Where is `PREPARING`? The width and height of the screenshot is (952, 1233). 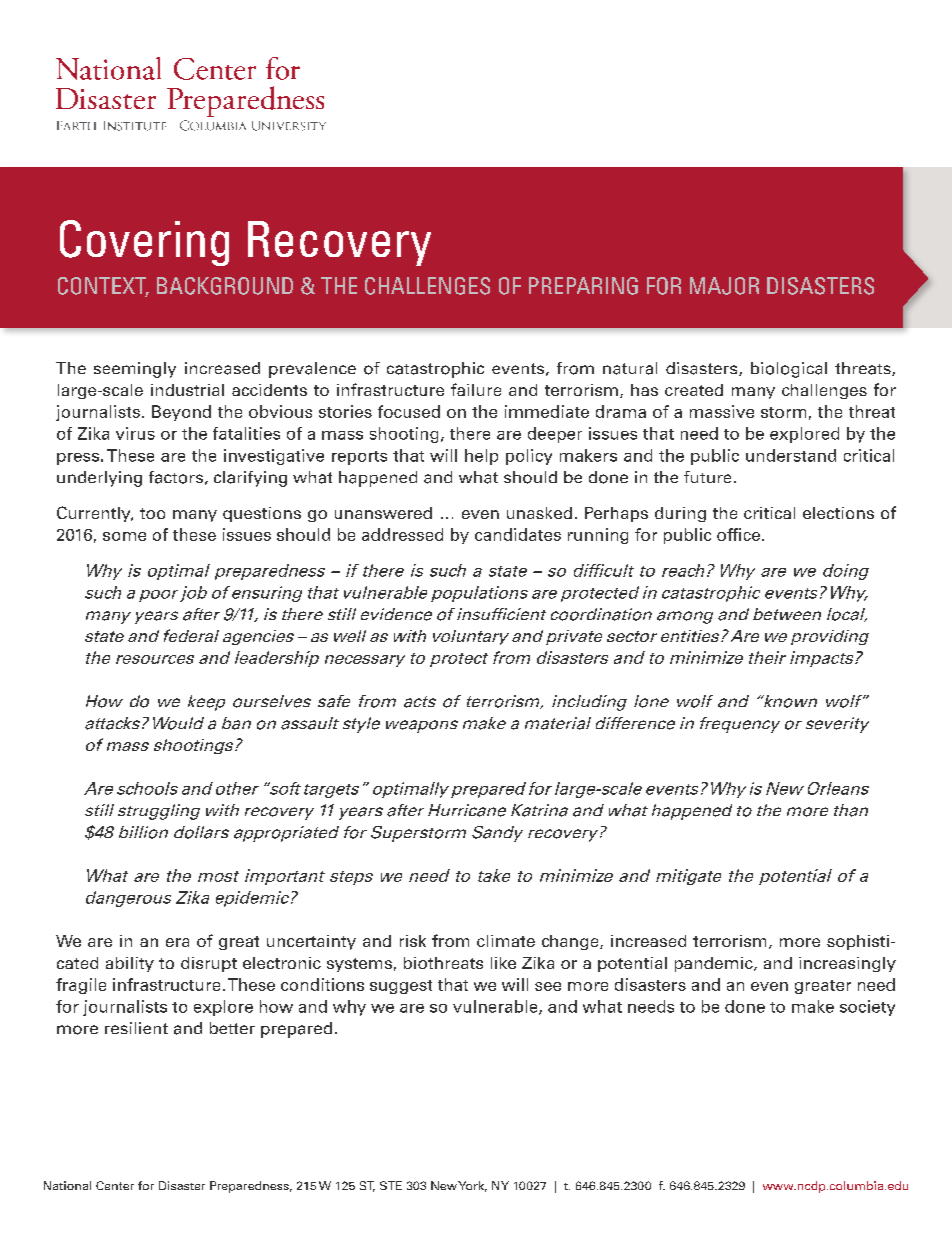
PREPARING is located at coordinates (583, 286).
